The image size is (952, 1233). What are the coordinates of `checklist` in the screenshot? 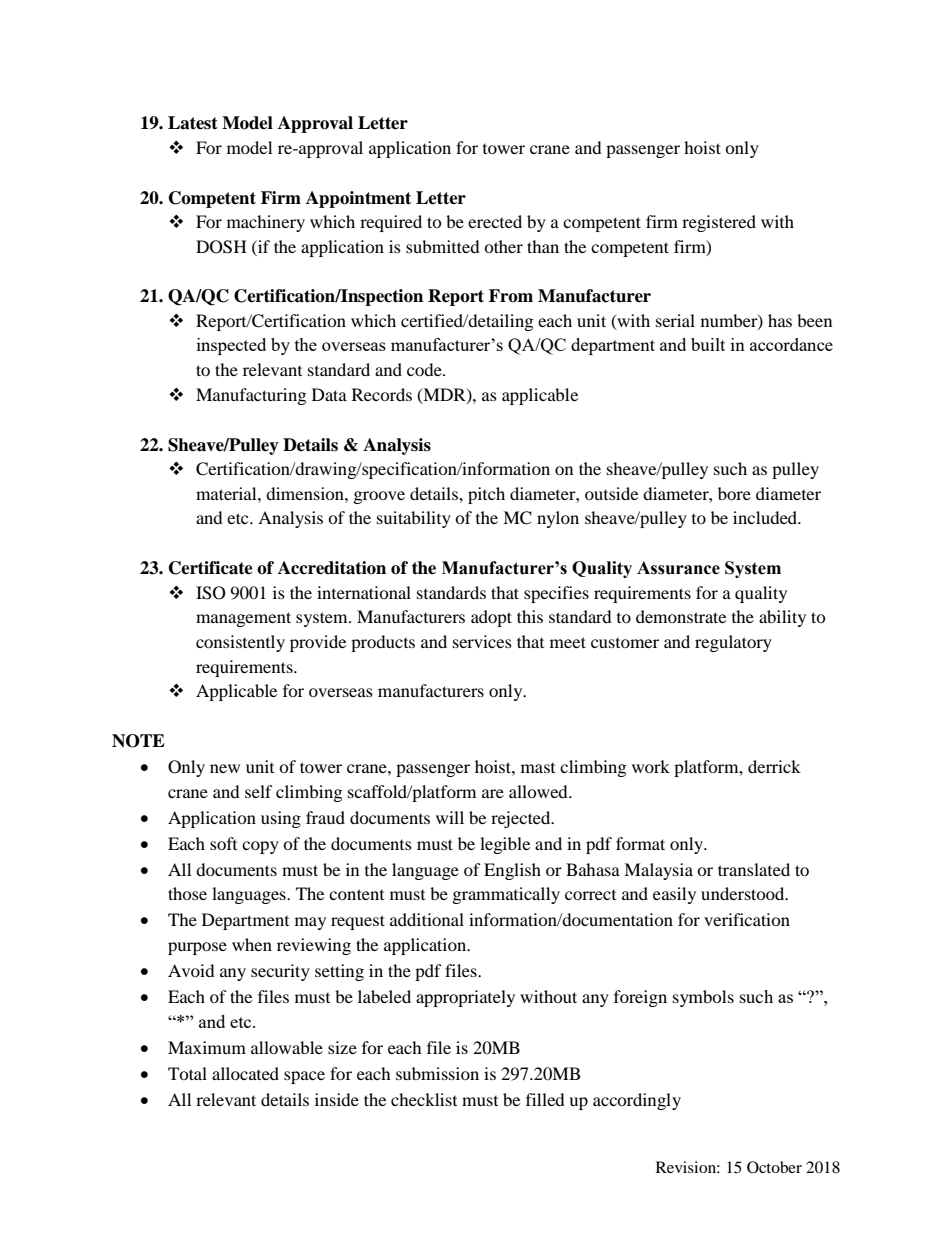 It's located at (424, 1099).
